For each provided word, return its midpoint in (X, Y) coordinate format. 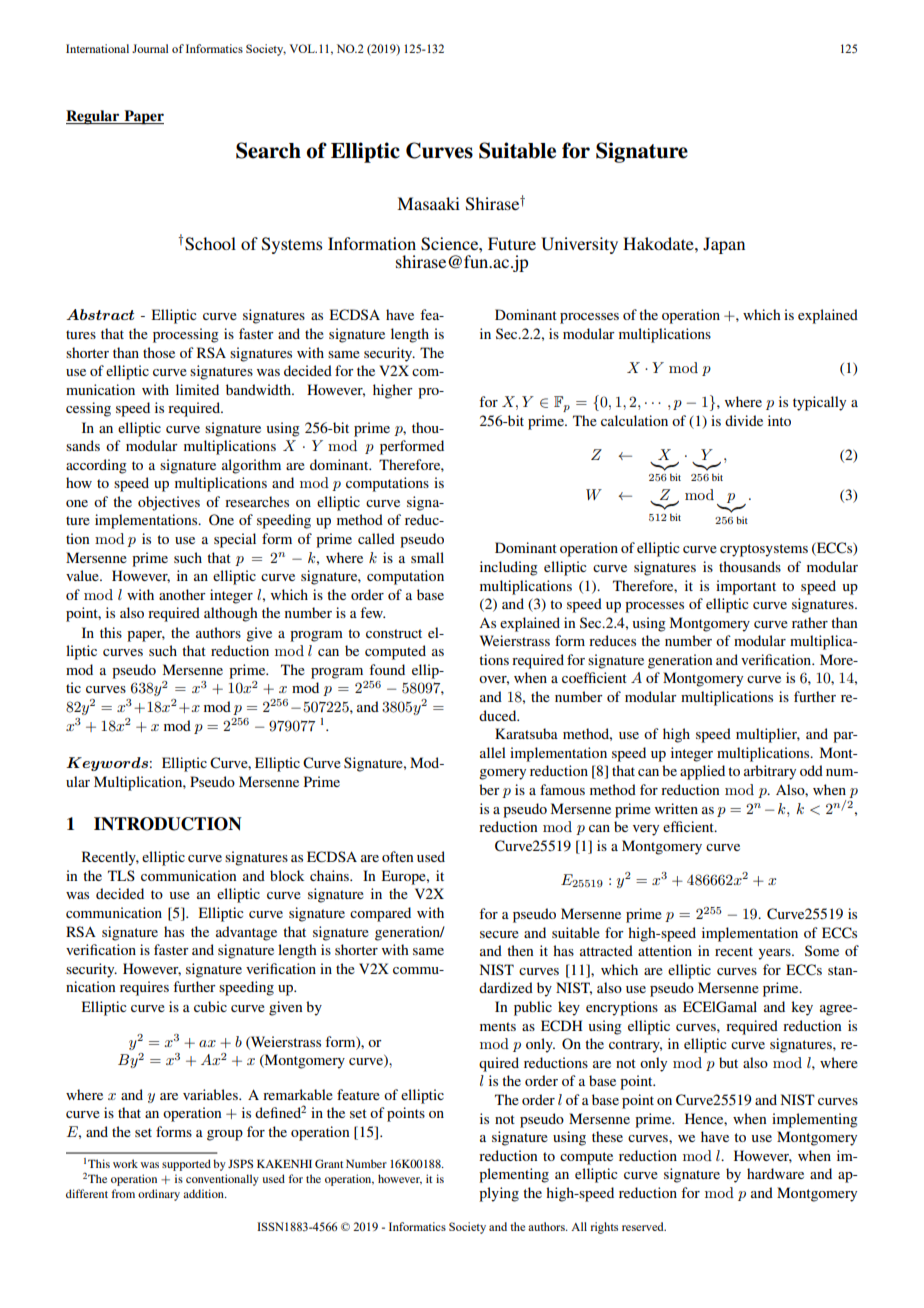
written (676, 808)
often (397, 856)
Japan (724, 245)
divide (744, 420)
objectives (169, 503)
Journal (150, 48)
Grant (329, 1163)
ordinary (159, 1195)
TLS (121, 875)
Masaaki (428, 203)
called (376, 538)
